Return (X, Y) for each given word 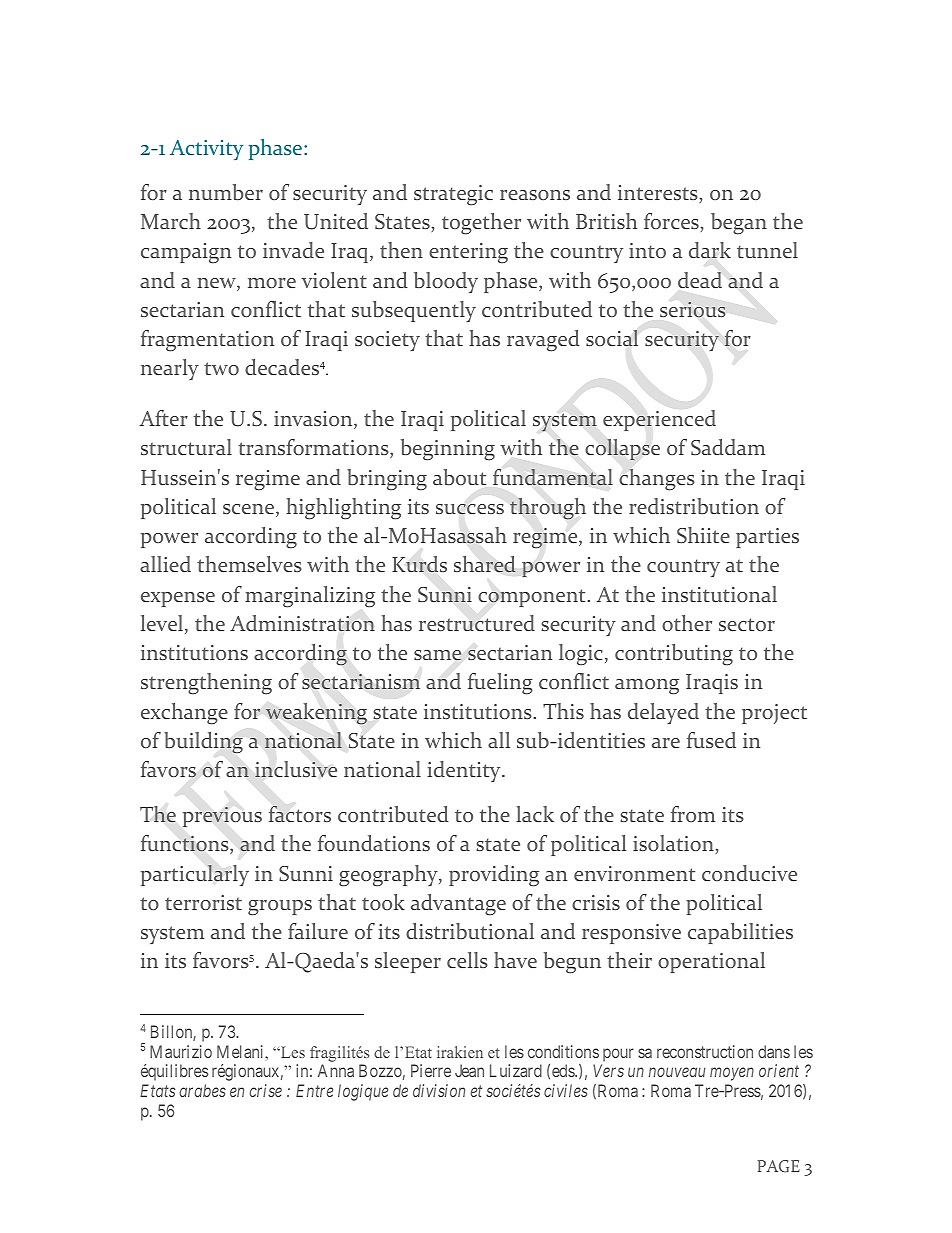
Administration (302, 623)
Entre (314, 1090)
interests (658, 192)
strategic (453, 195)
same (437, 655)
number (226, 192)
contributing (674, 655)
